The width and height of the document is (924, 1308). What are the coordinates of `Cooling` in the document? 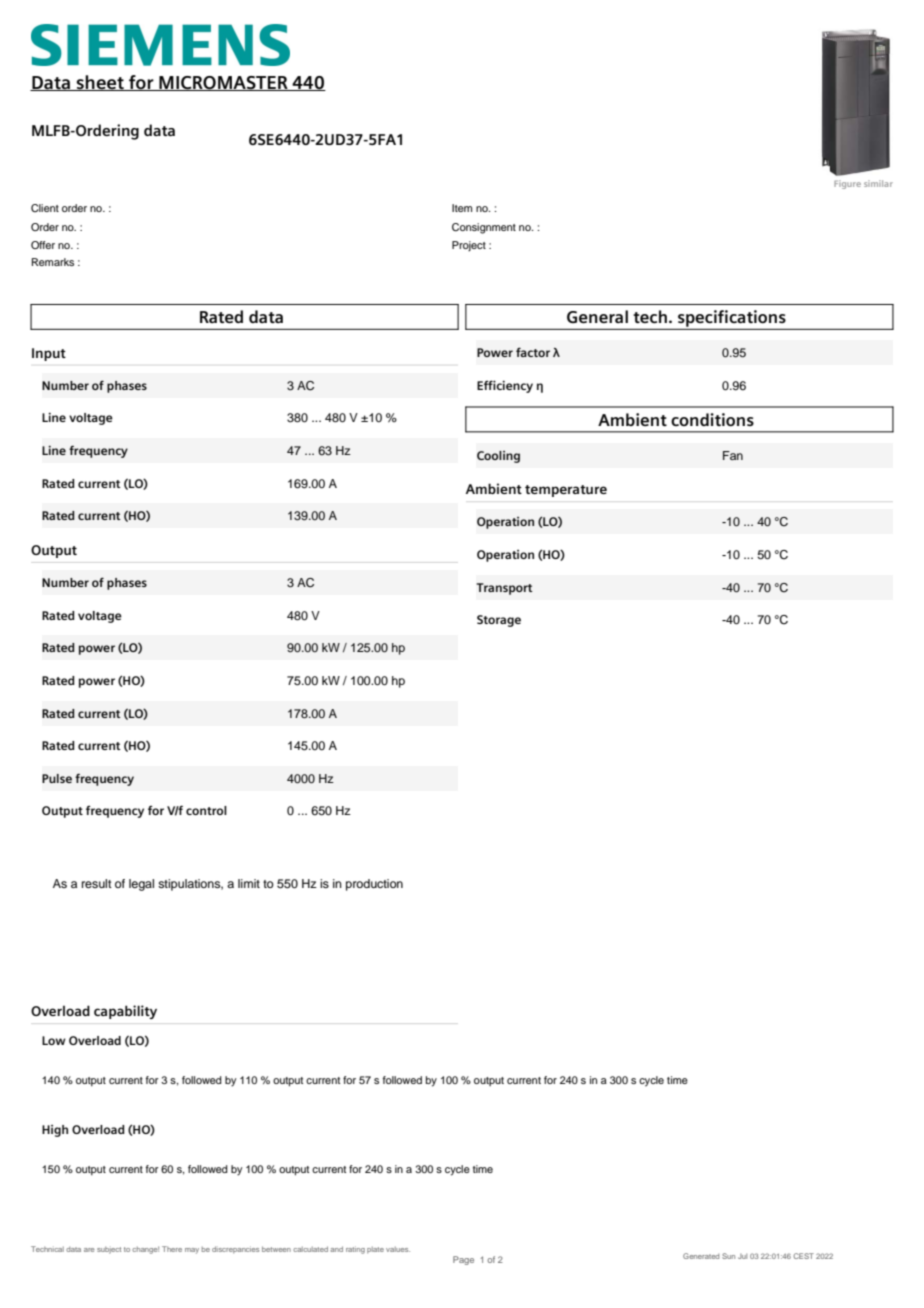 It's located at (498, 457).
